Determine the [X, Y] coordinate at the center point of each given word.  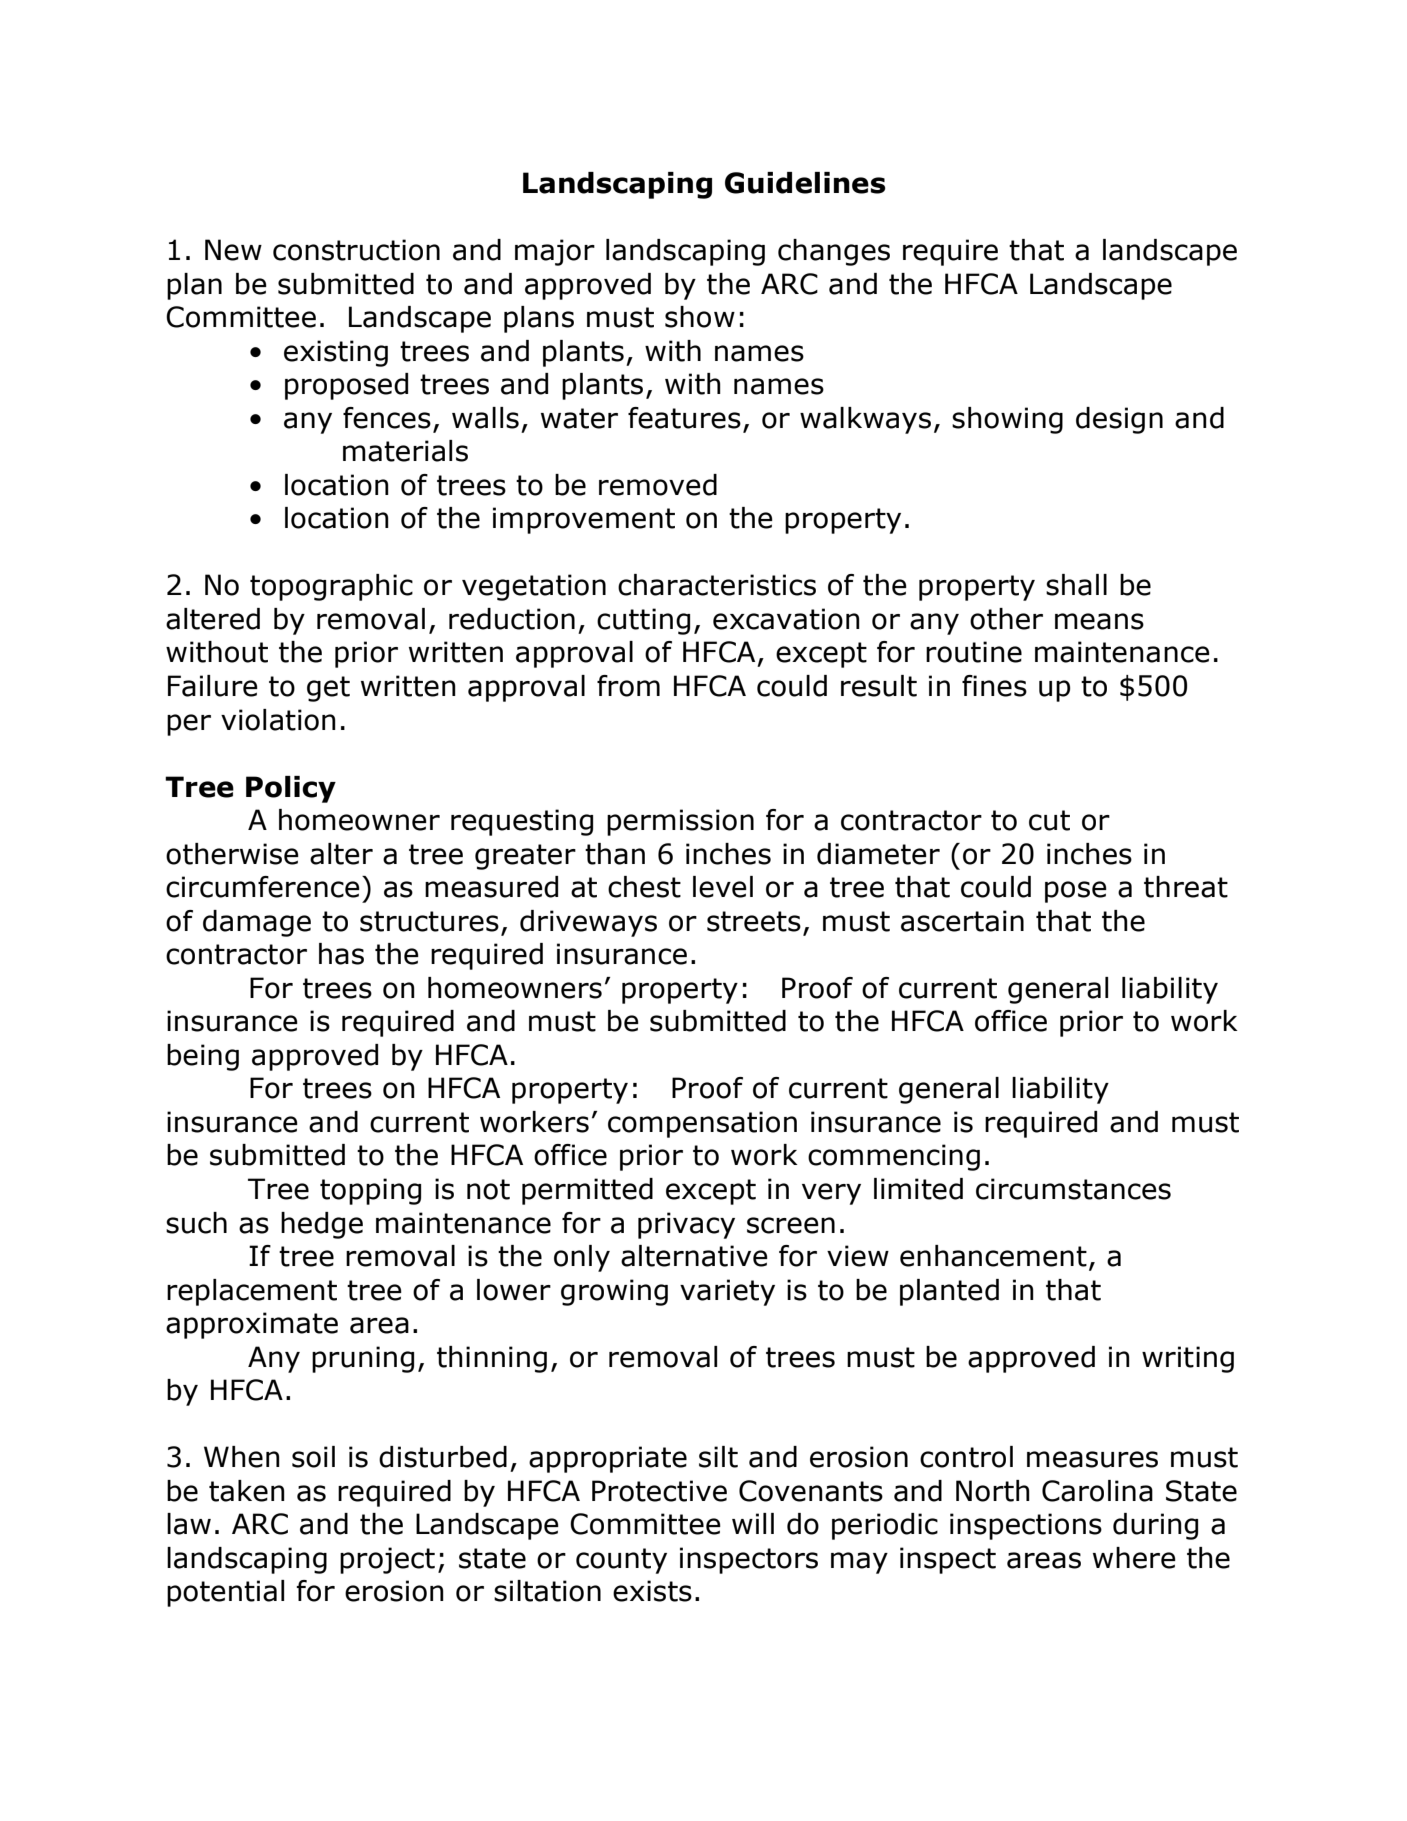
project [387, 1560]
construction [356, 250]
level [723, 887]
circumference [263, 887]
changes [834, 252]
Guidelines [805, 183]
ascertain [962, 921]
